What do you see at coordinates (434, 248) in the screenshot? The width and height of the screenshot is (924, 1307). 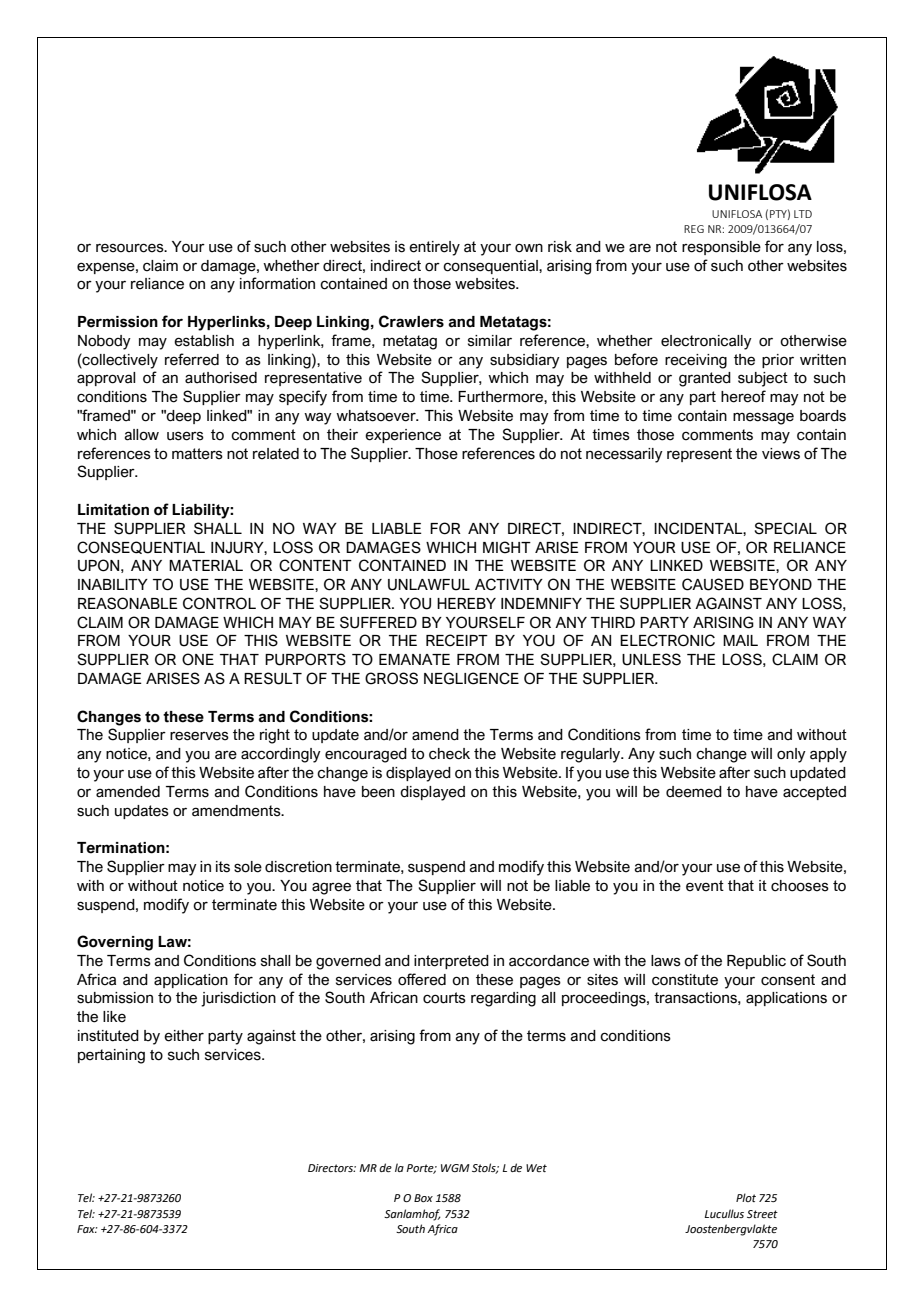 I see `entirely` at bounding box center [434, 248].
